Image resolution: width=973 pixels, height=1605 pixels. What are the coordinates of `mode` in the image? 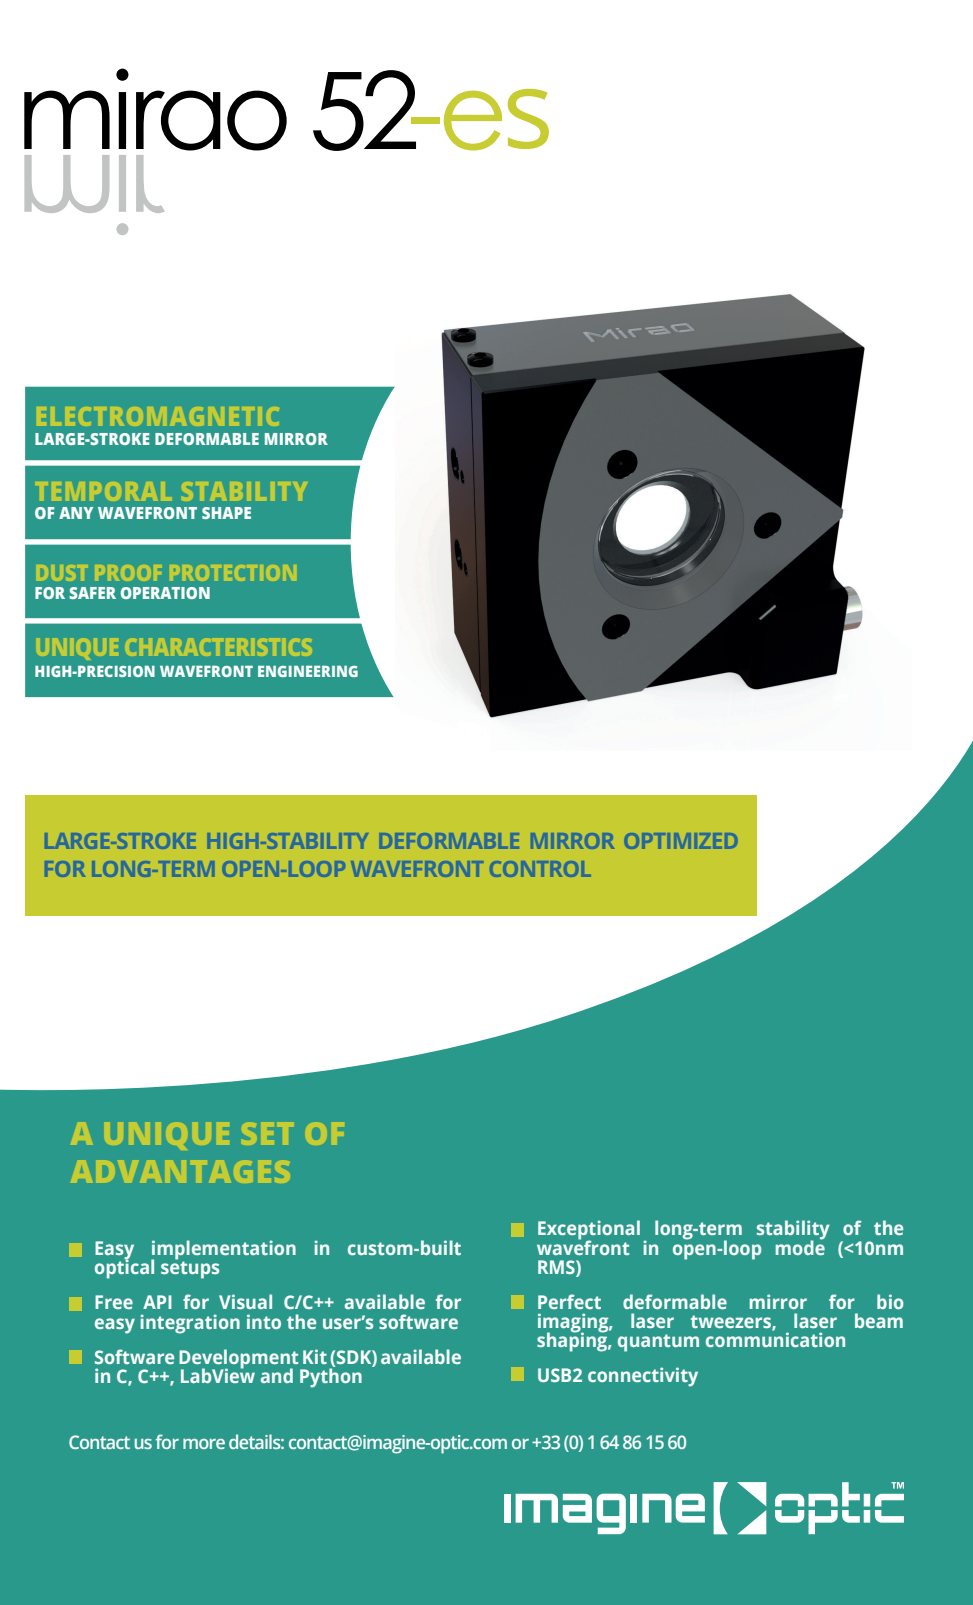 It's located at (800, 1246).
